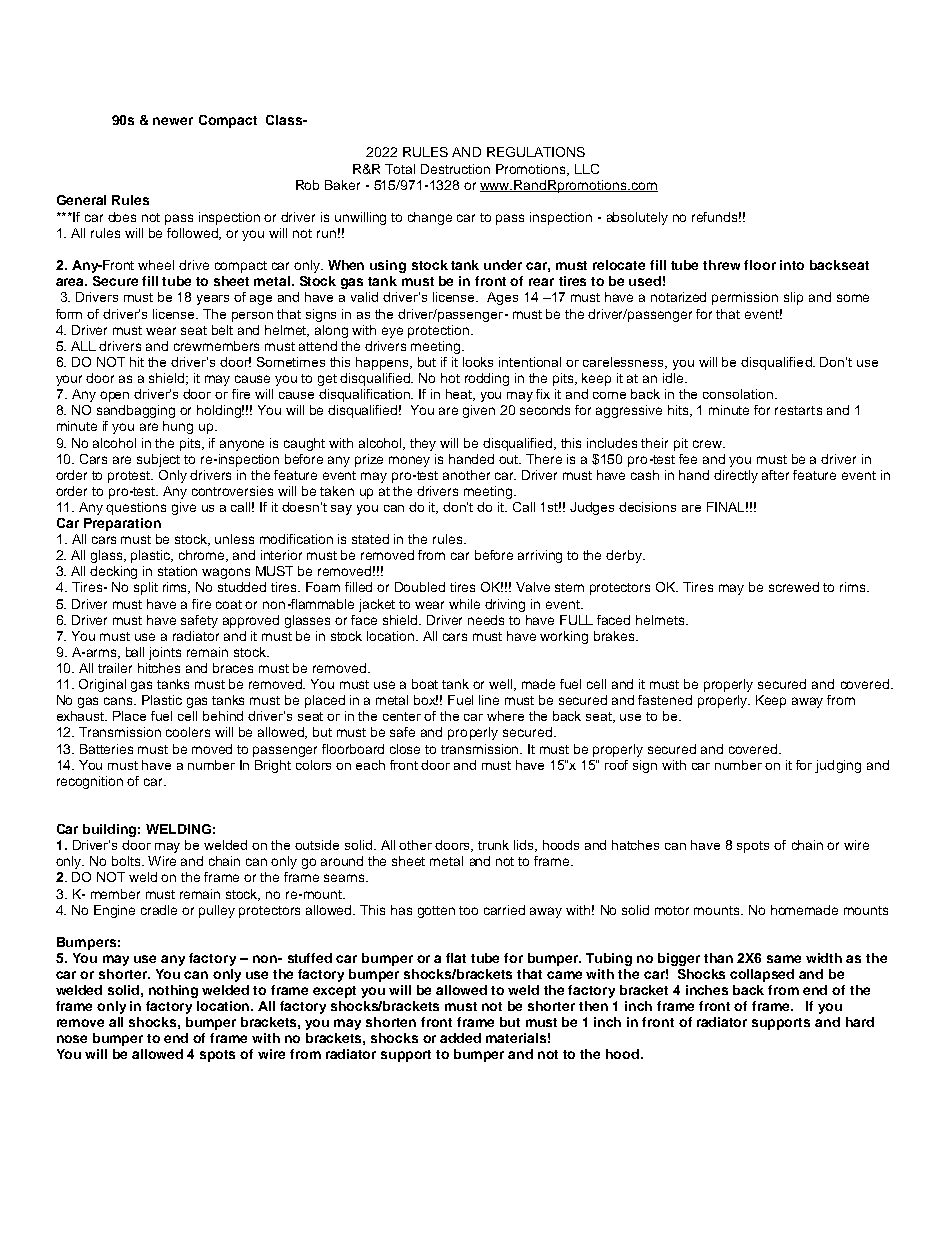 The height and width of the screenshot is (1233, 952). I want to click on derby, so click(625, 556).
